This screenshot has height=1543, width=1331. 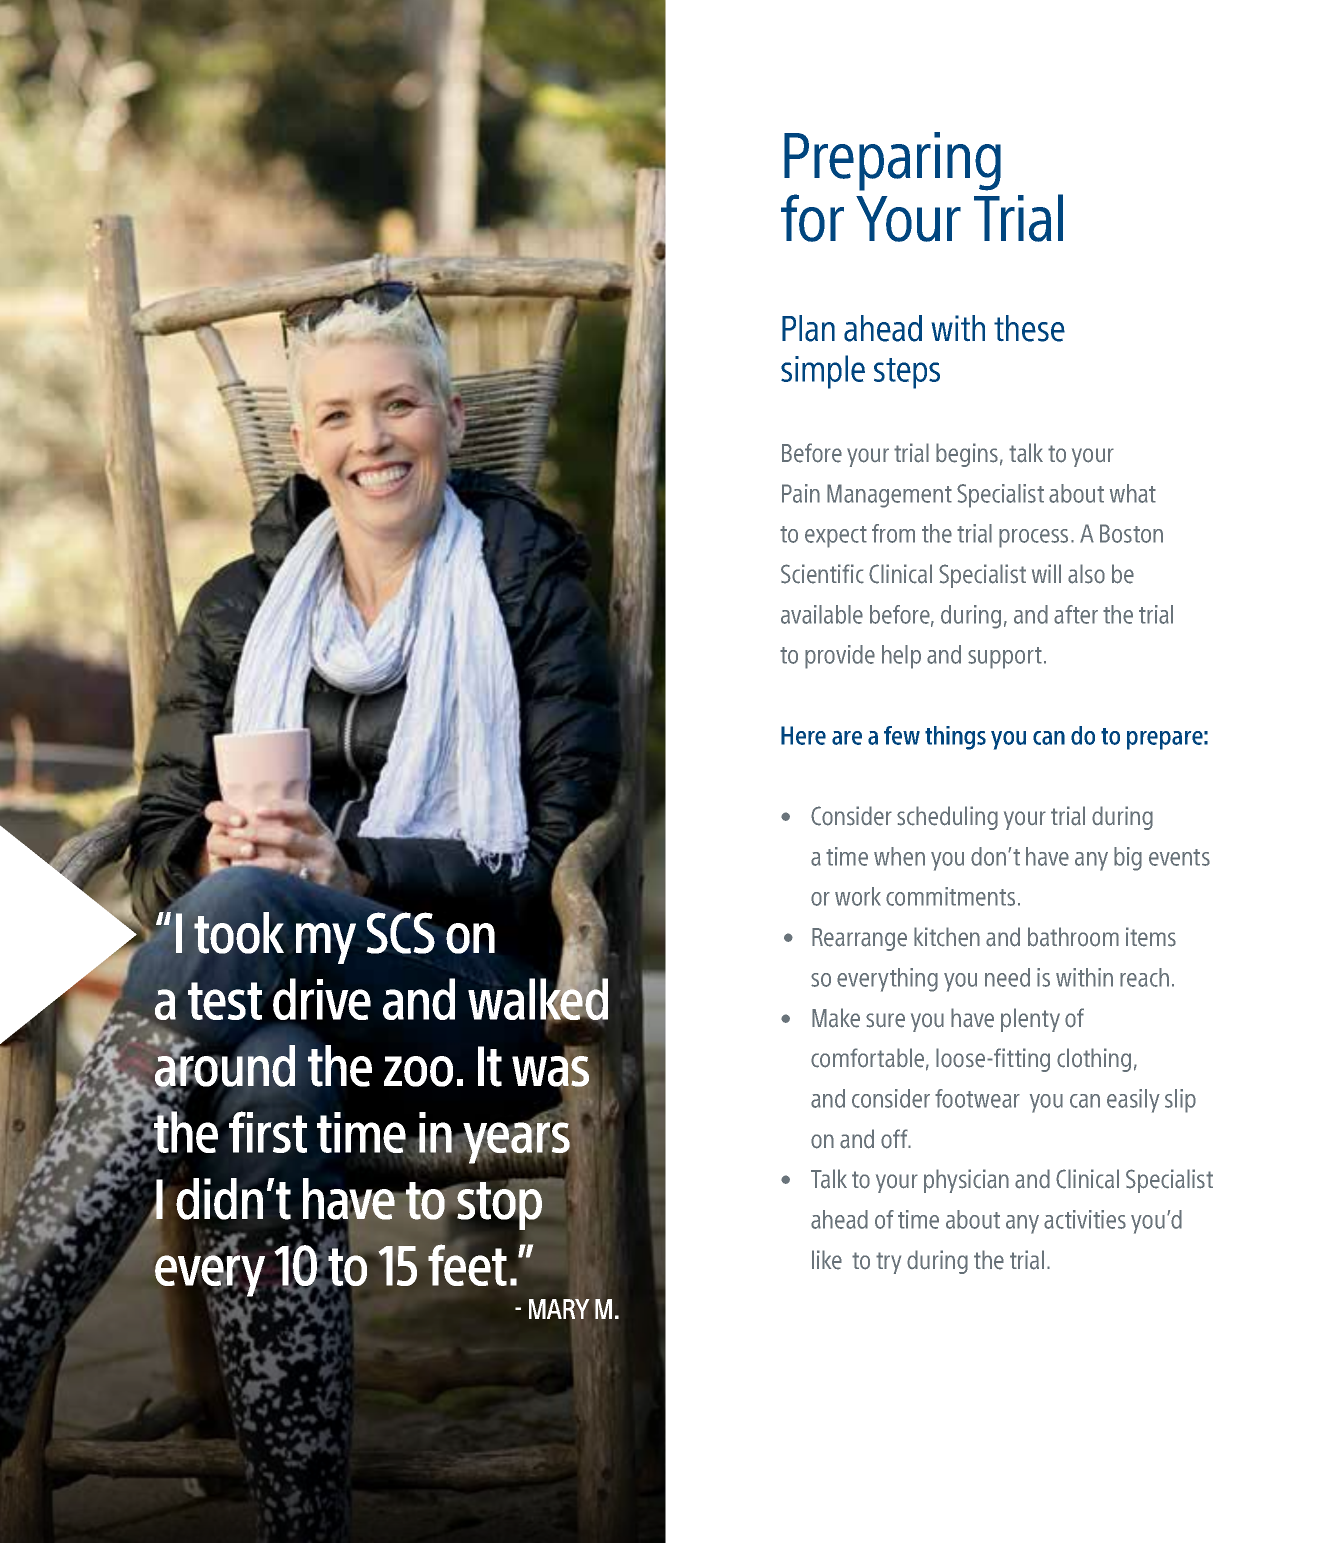 What do you see at coordinates (1133, 493) in the screenshot?
I see `what` at bounding box center [1133, 493].
